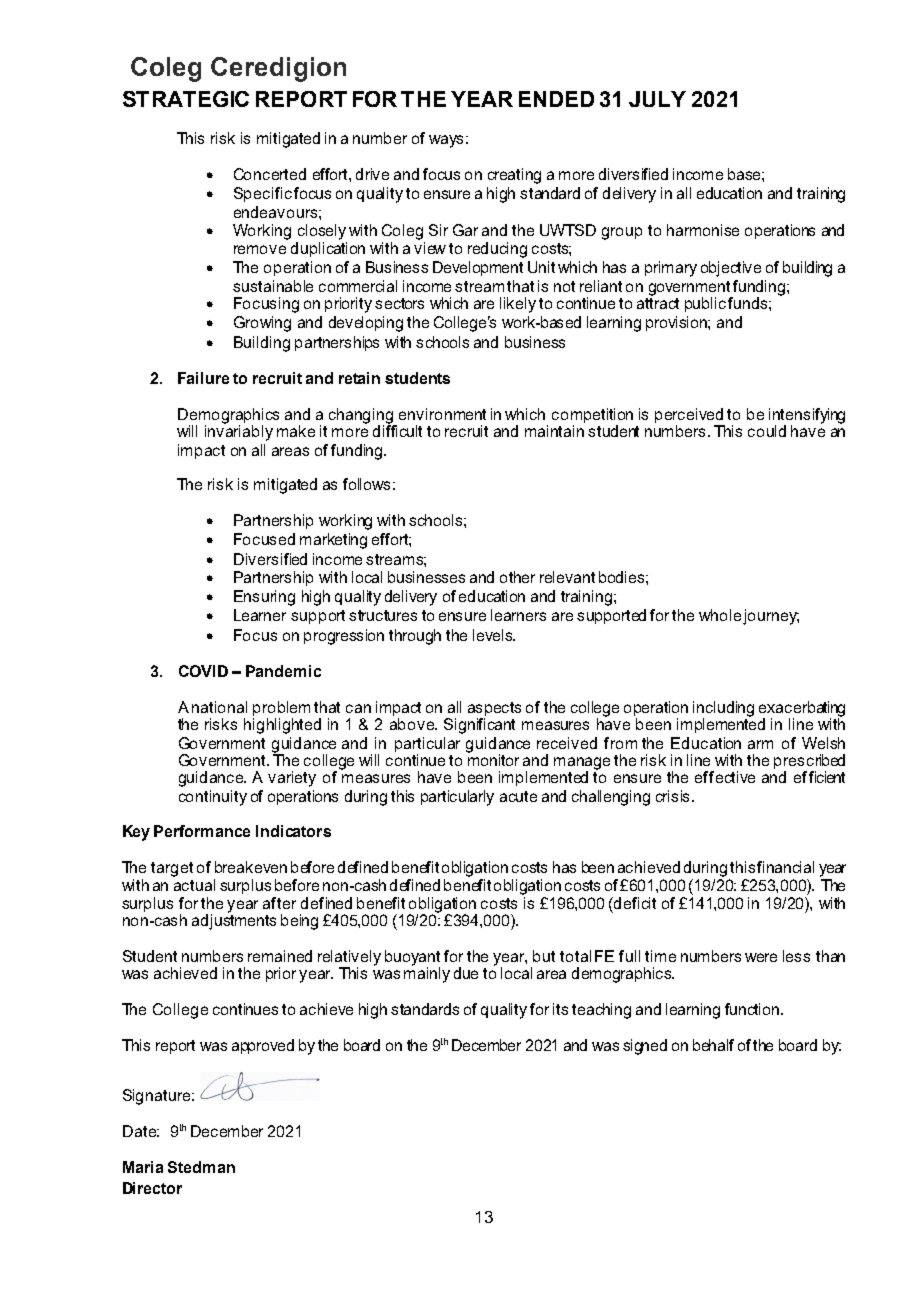 The width and height of the screenshot is (924, 1307). What do you see at coordinates (442, 414) in the screenshot?
I see `environment` at bounding box center [442, 414].
